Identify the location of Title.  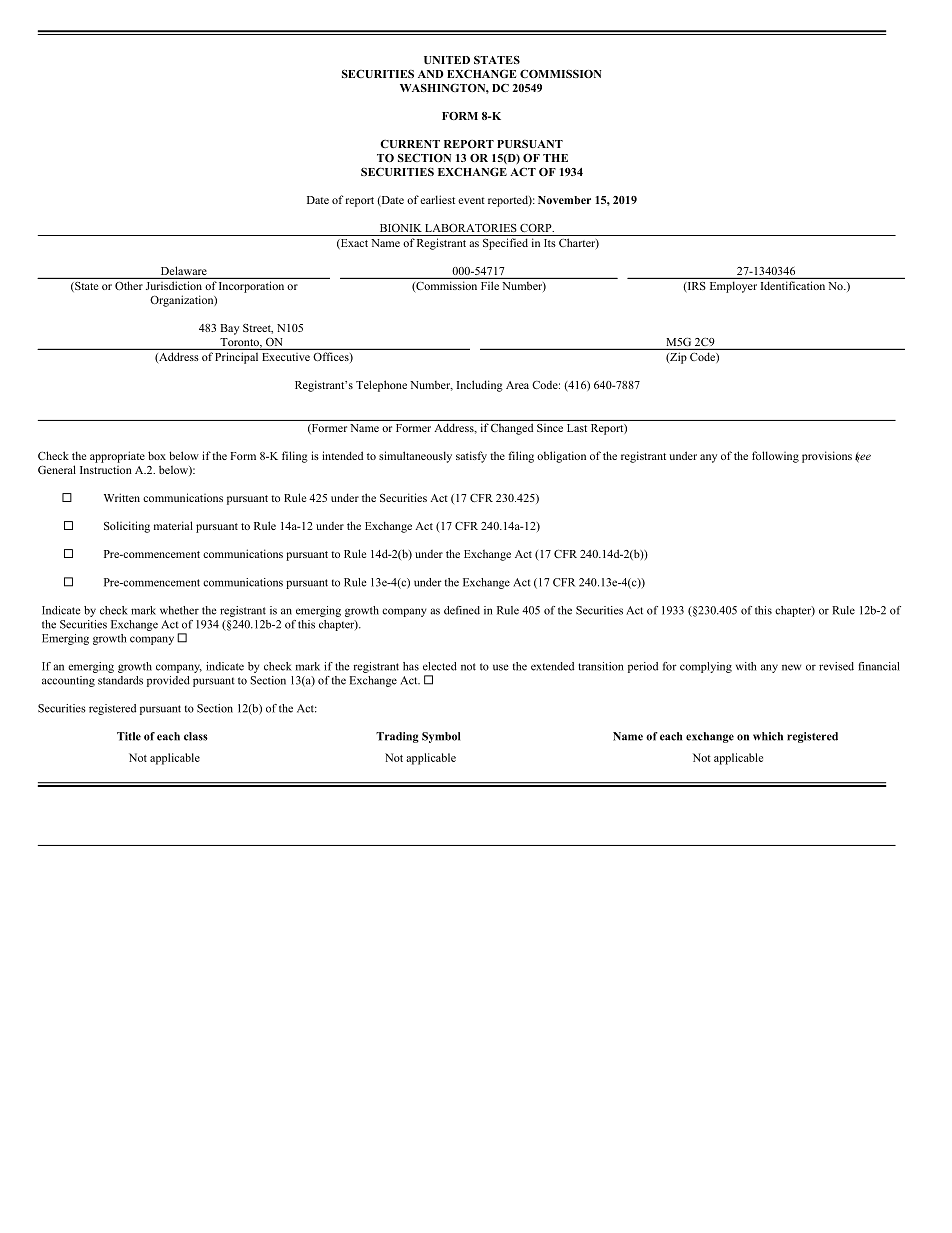
(129, 736).
